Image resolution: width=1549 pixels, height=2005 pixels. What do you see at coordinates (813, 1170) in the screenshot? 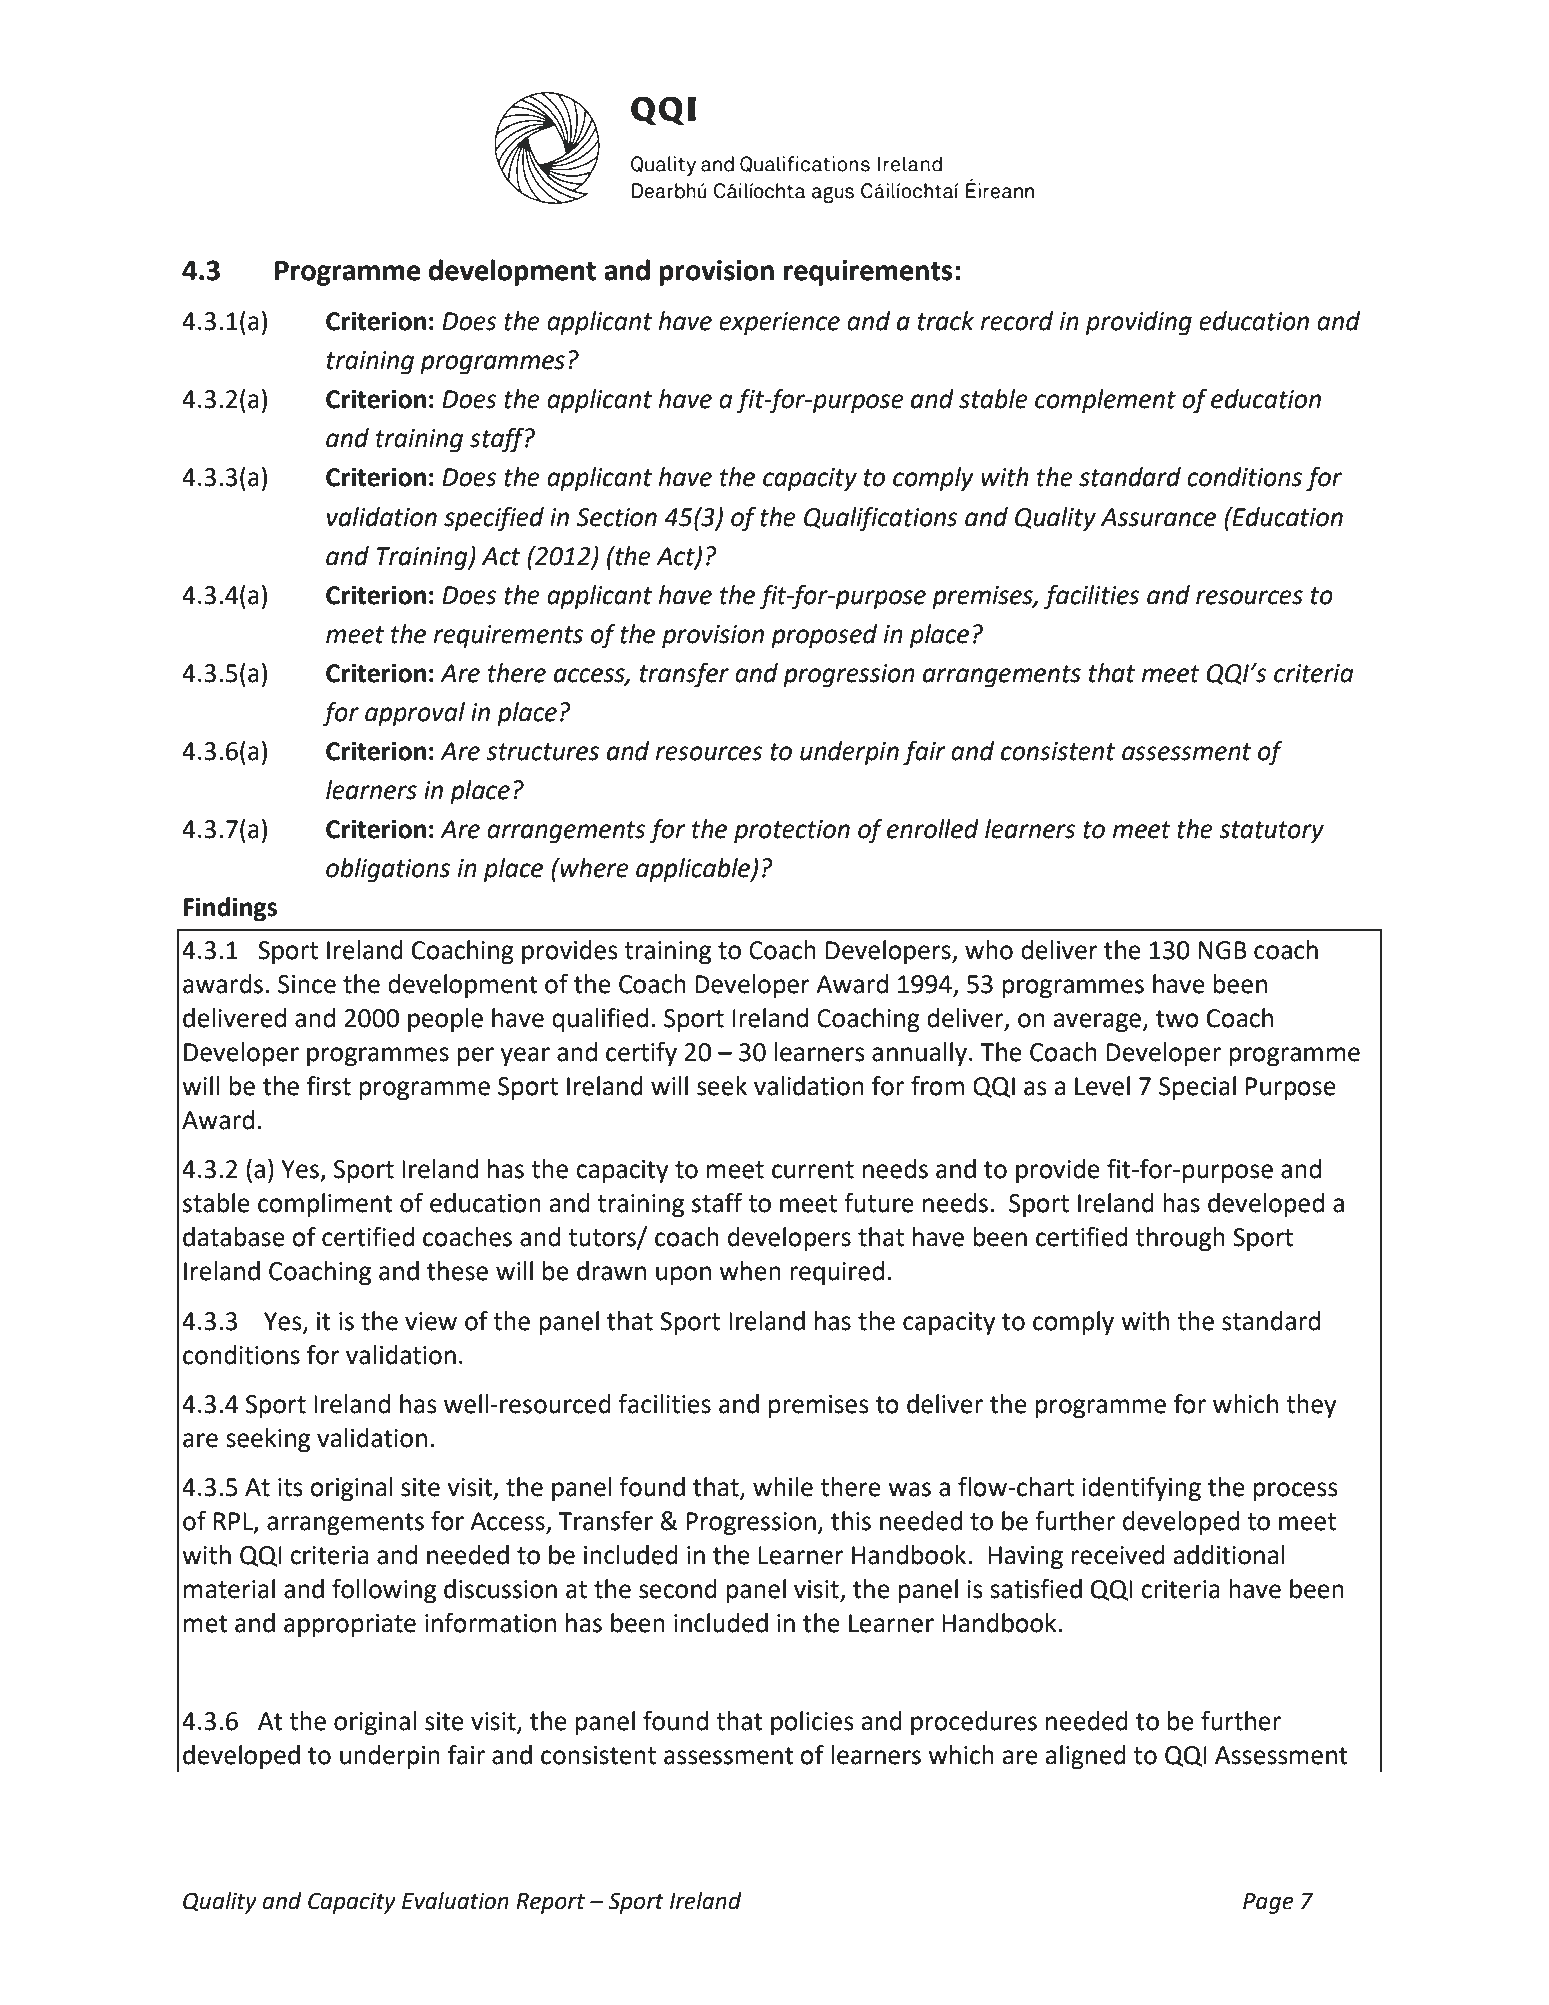
I see `current` at bounding box center [813, 1170].
